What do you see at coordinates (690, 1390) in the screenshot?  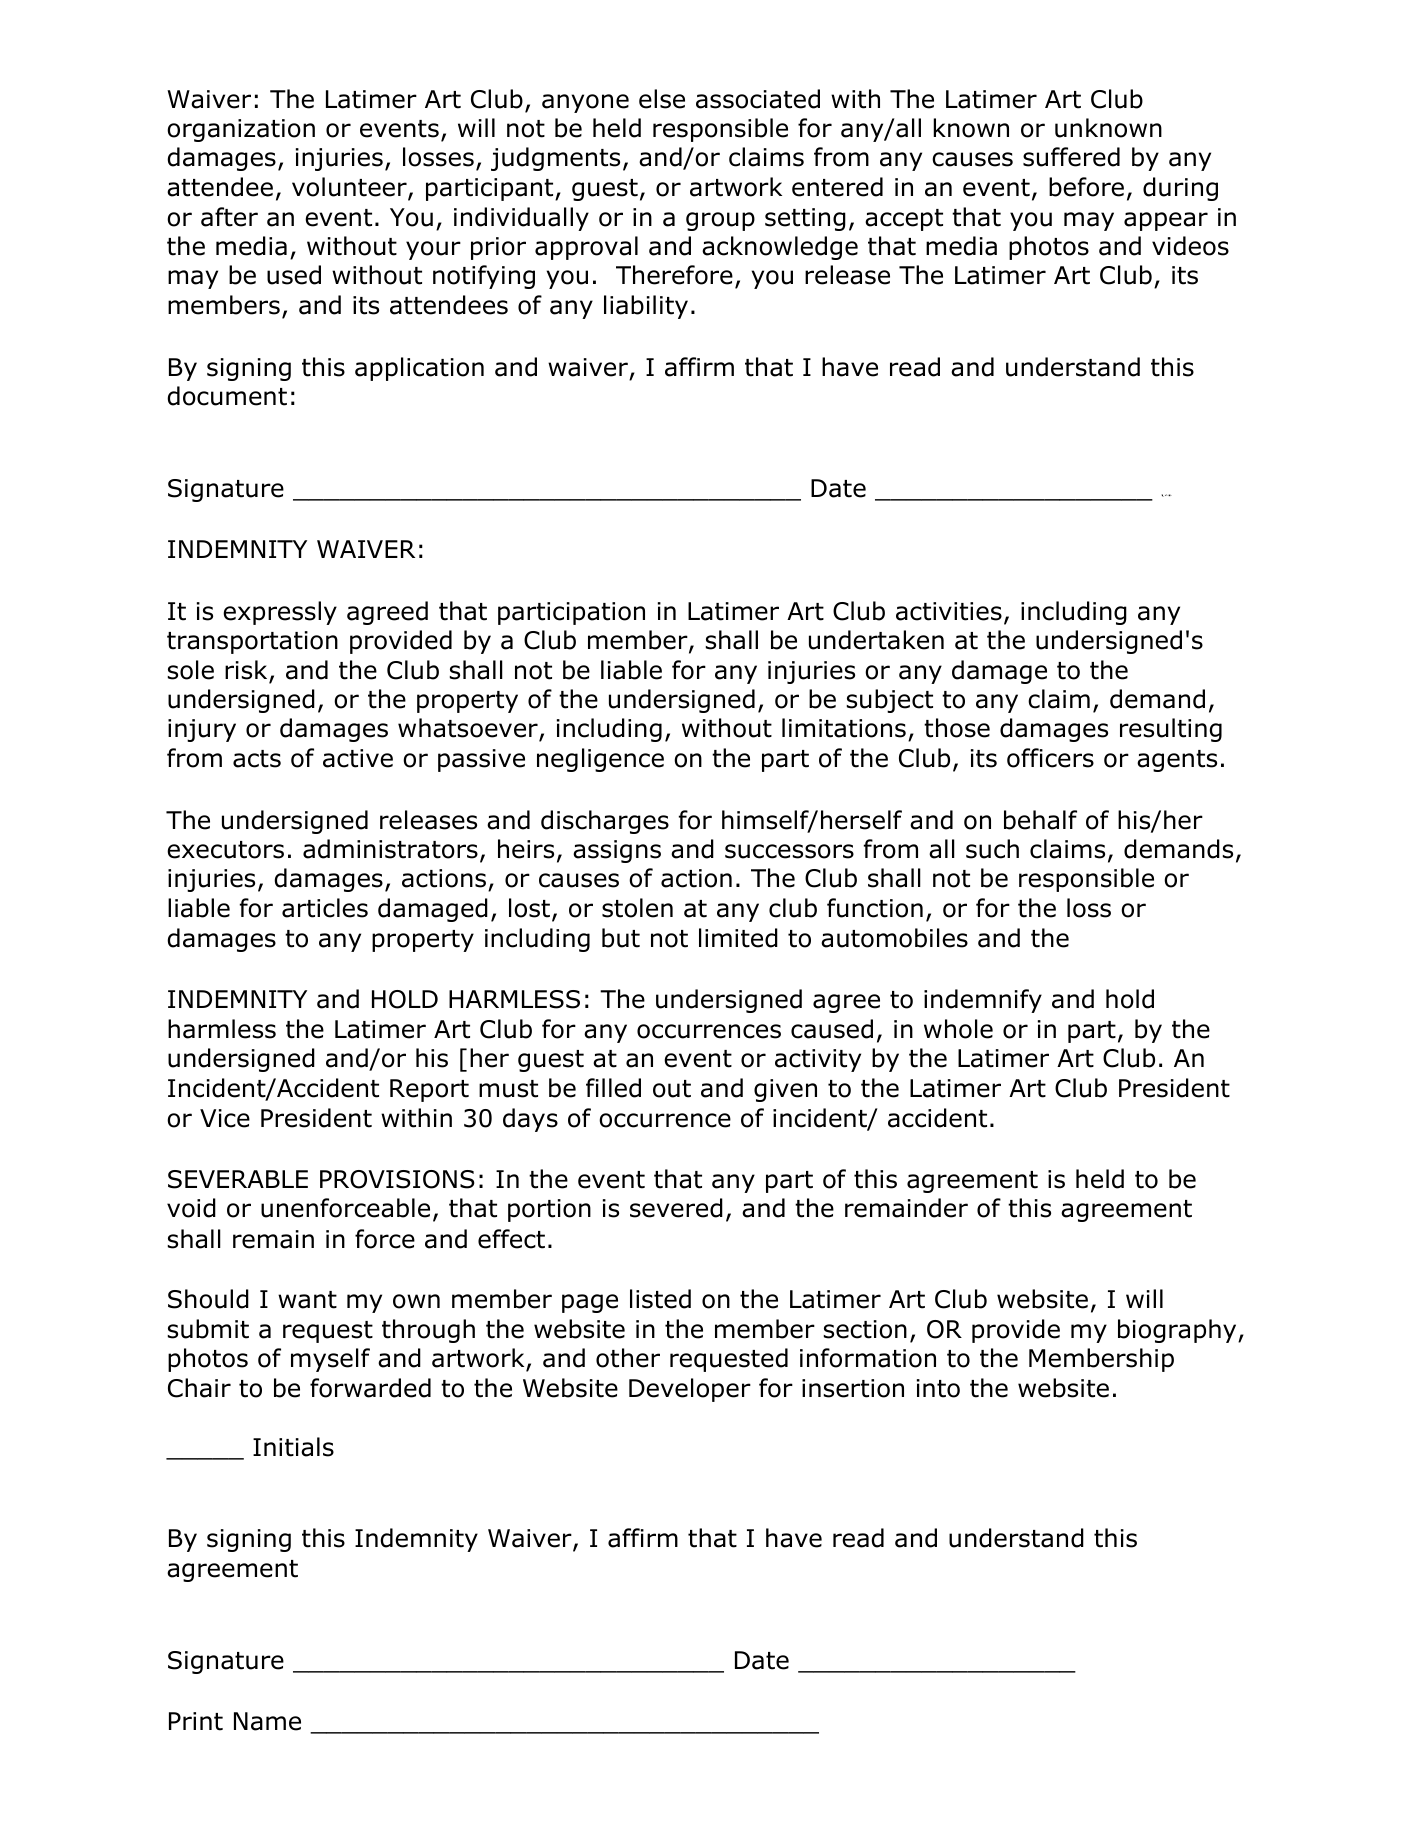 I see `Developer` at bounding box center [690, 1390].
